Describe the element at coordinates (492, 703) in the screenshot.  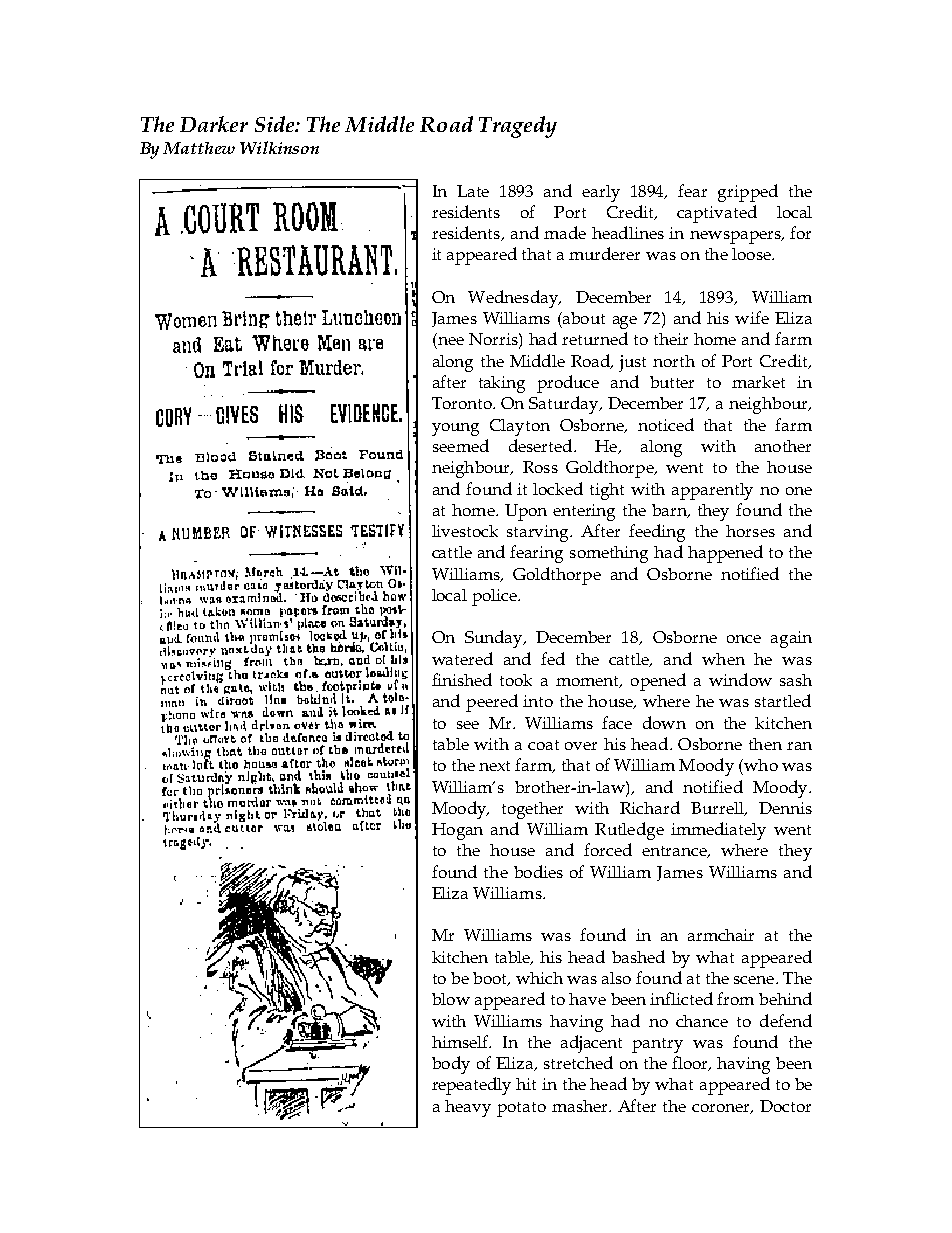
I see `peered` at that location.
